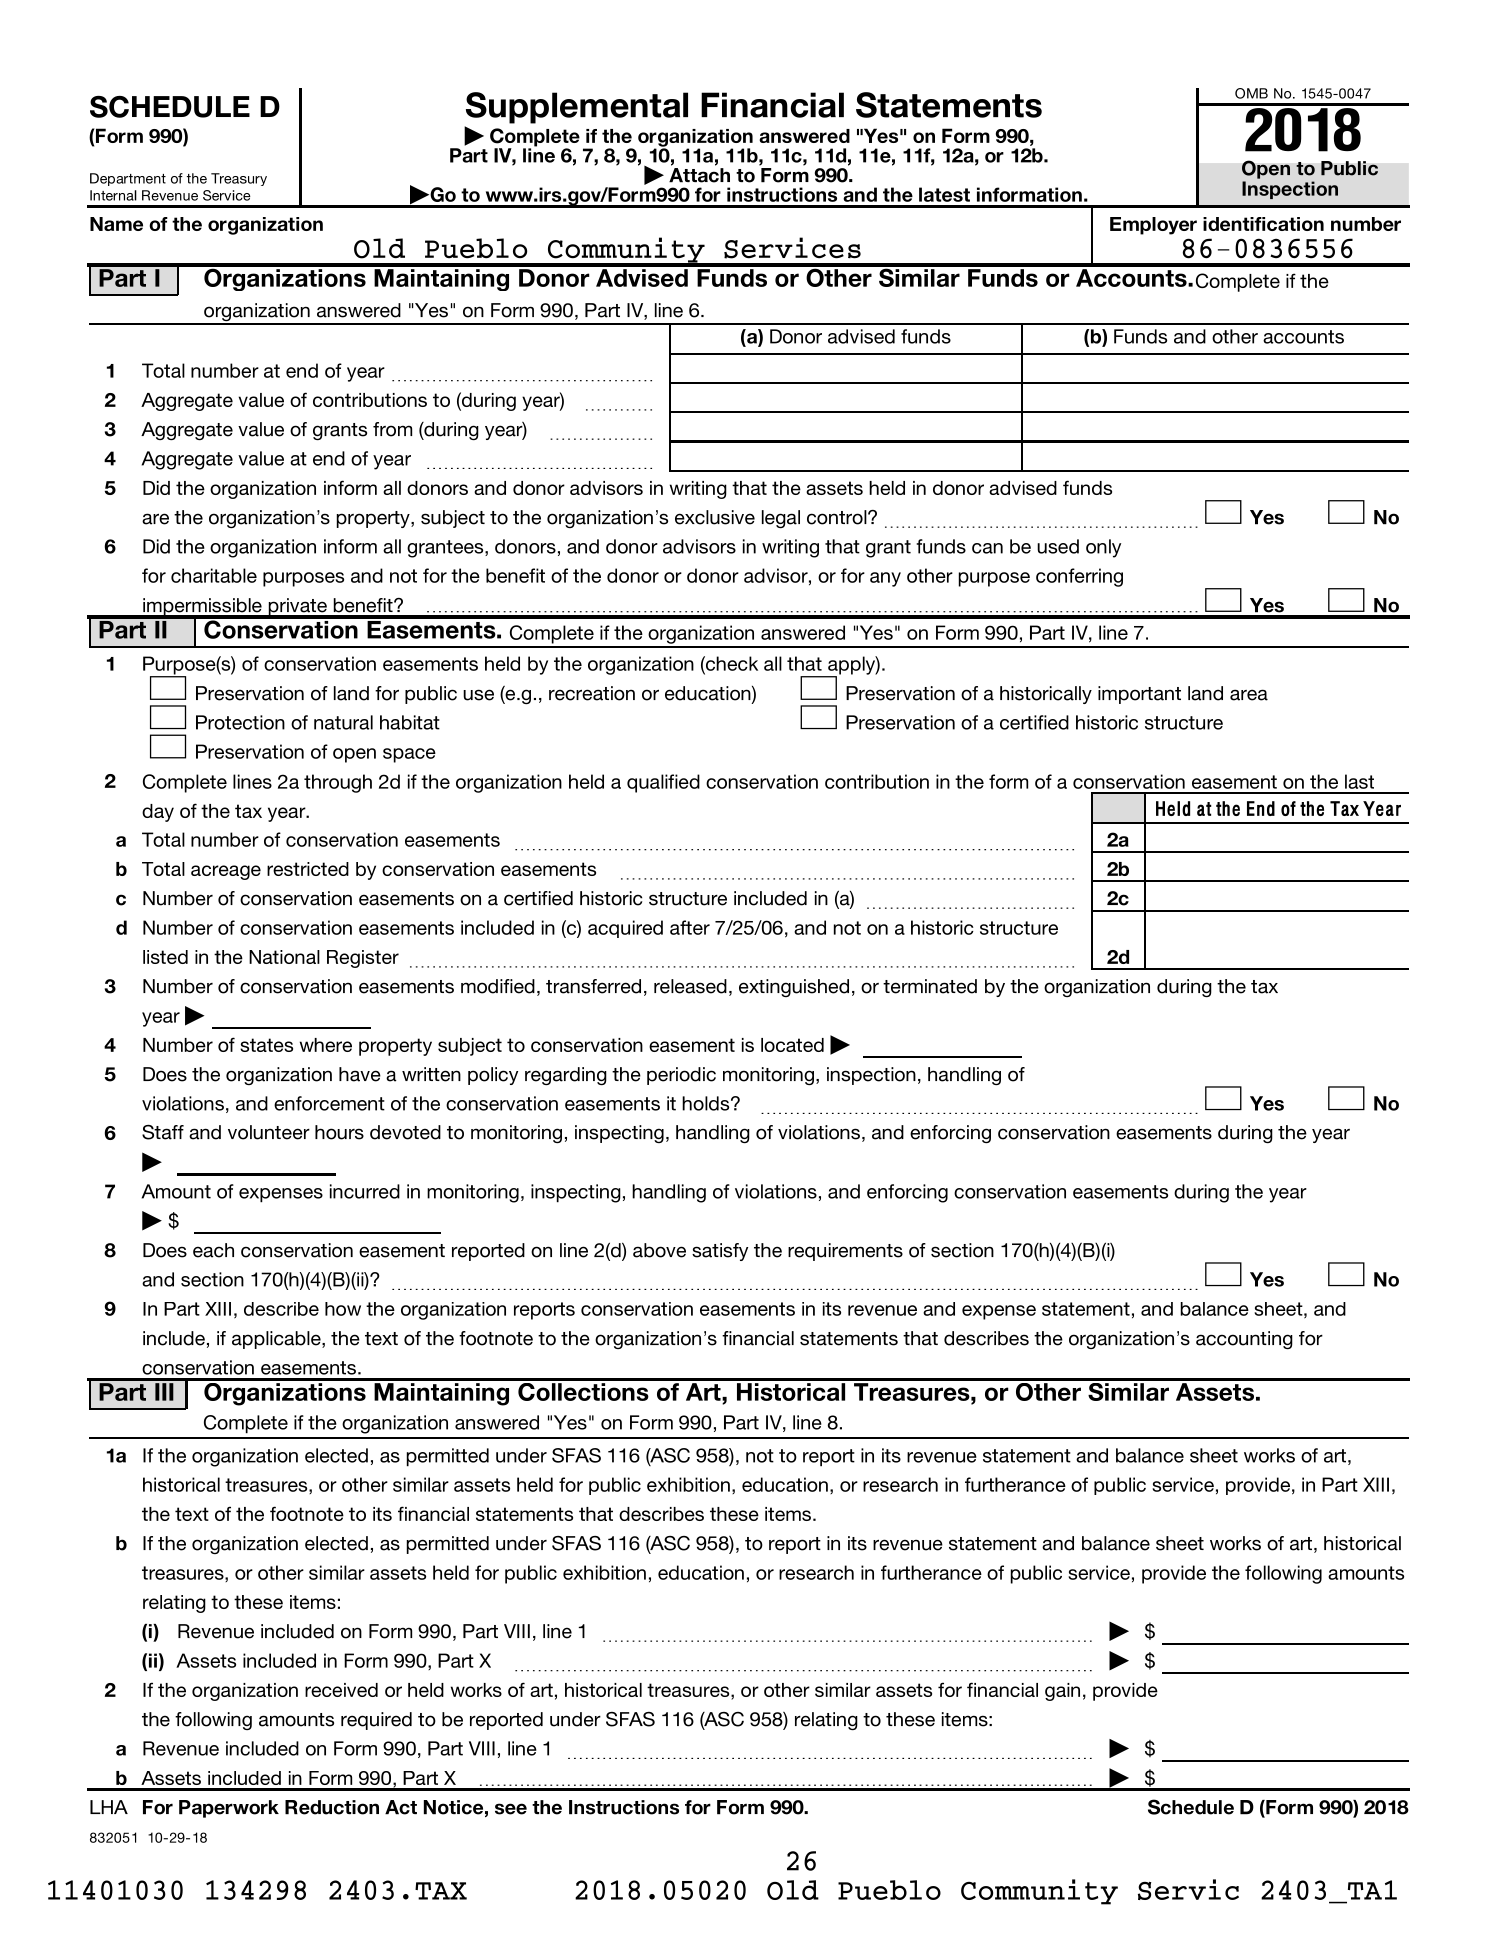  Describe the element at coordinates (392, 429) in the screenshot. I see `from` at that location.
